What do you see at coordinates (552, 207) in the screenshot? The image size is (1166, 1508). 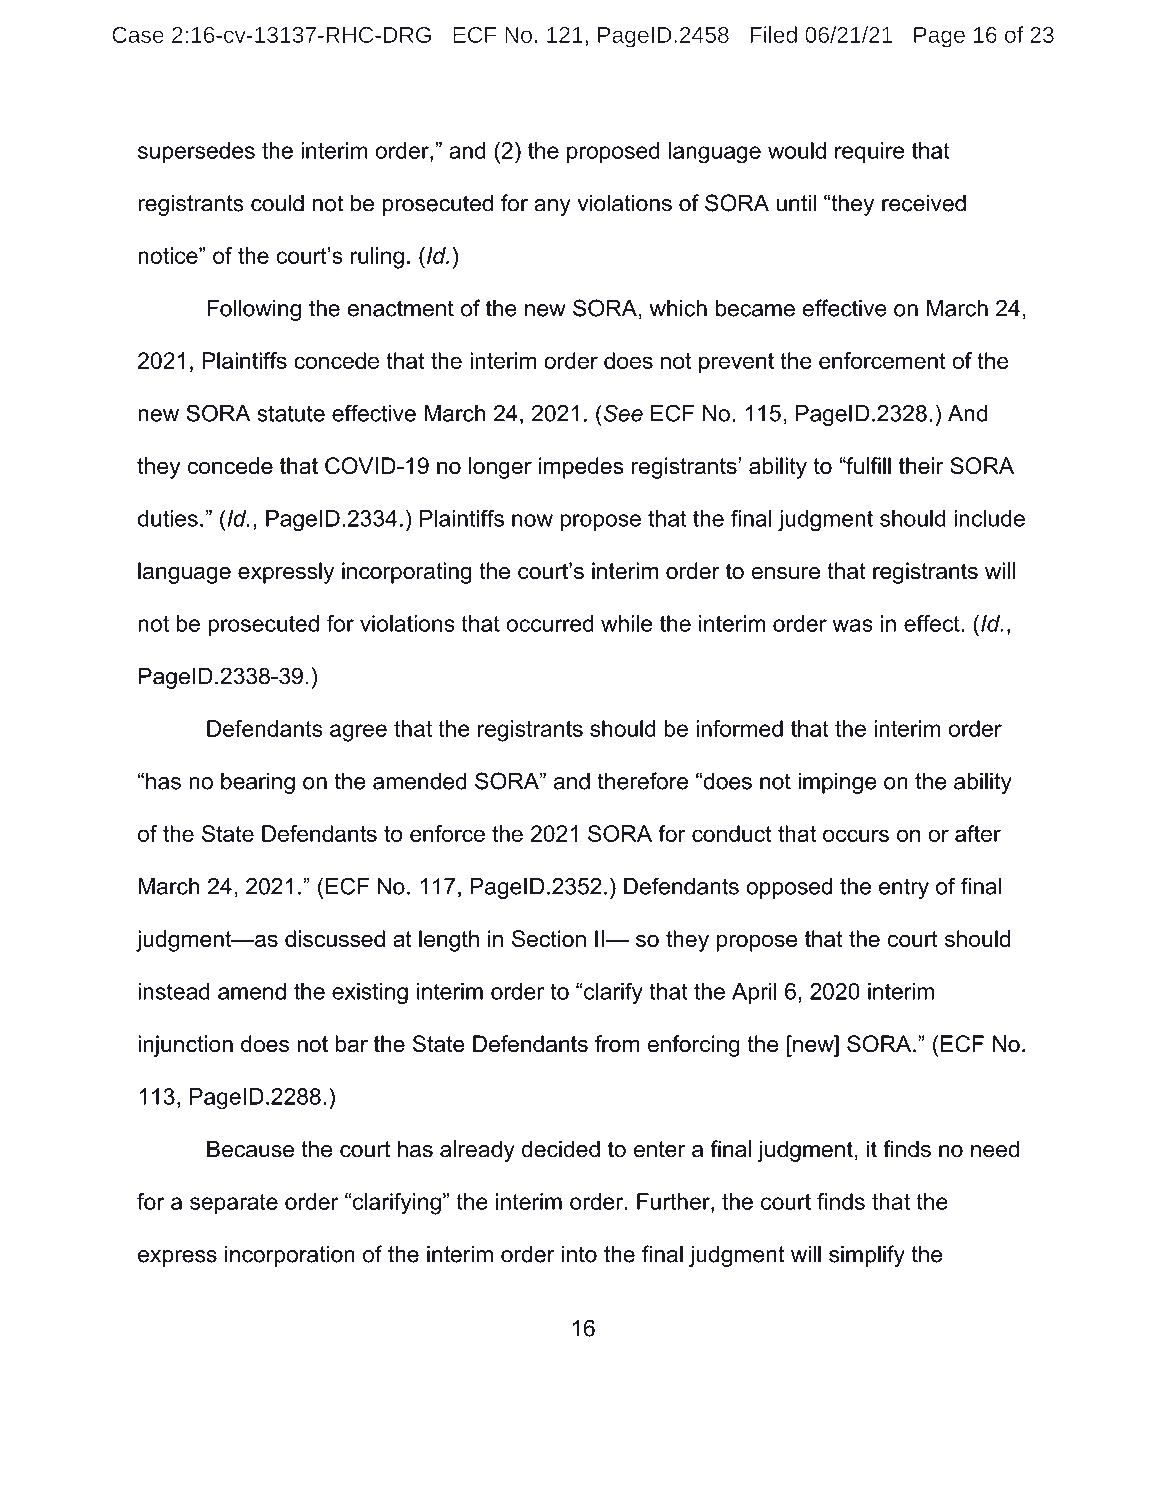 I see `any` at bounding box center [552, 207].
